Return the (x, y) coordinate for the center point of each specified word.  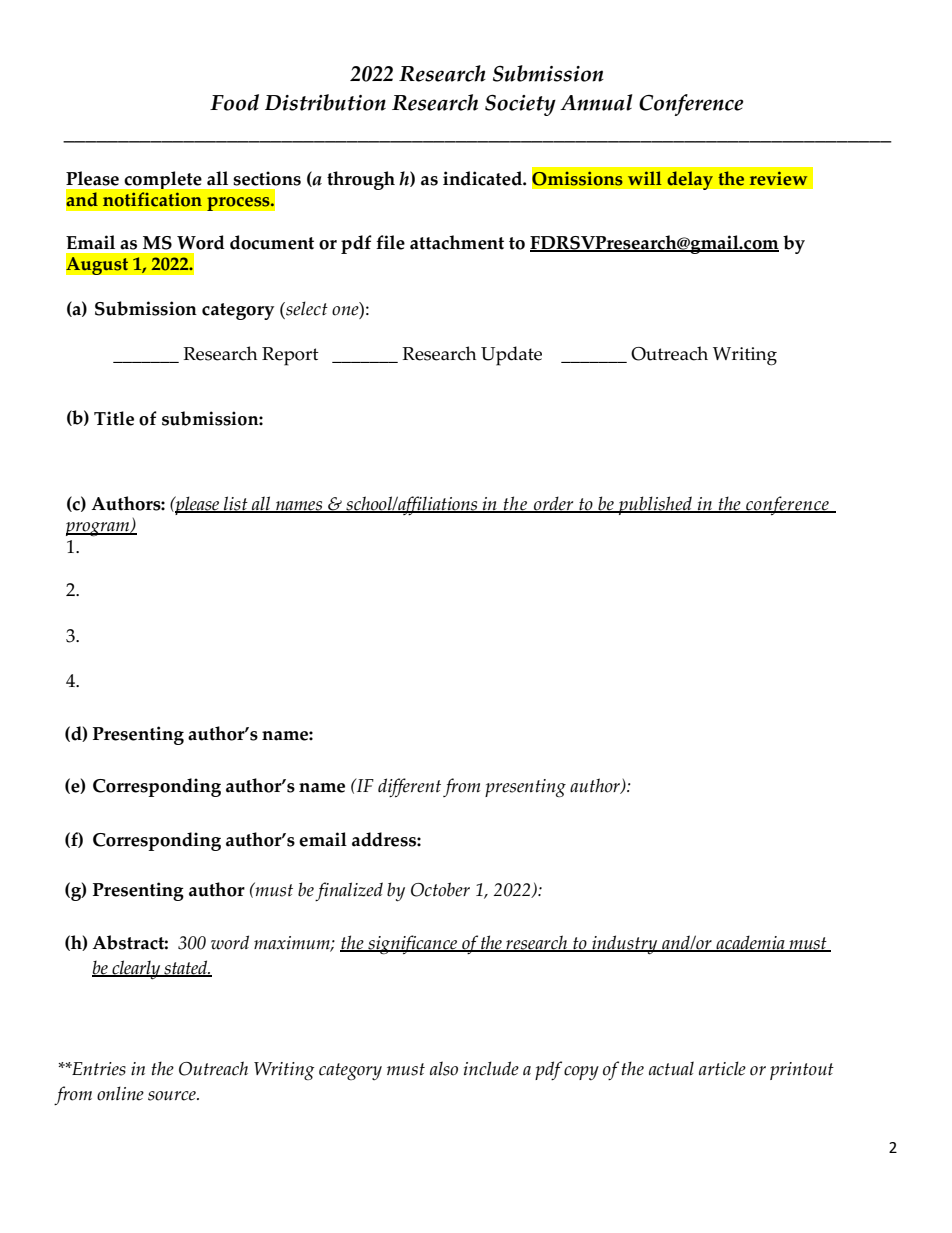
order (554, 504)
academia (750, 943)
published (655, 505)
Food (234, 102)
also (444, 1068)
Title (114, 418)
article (722, 1068)
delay (690, 180)
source (173, 1096)
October (440, 889)
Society (520, 105)
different (409, 787)
